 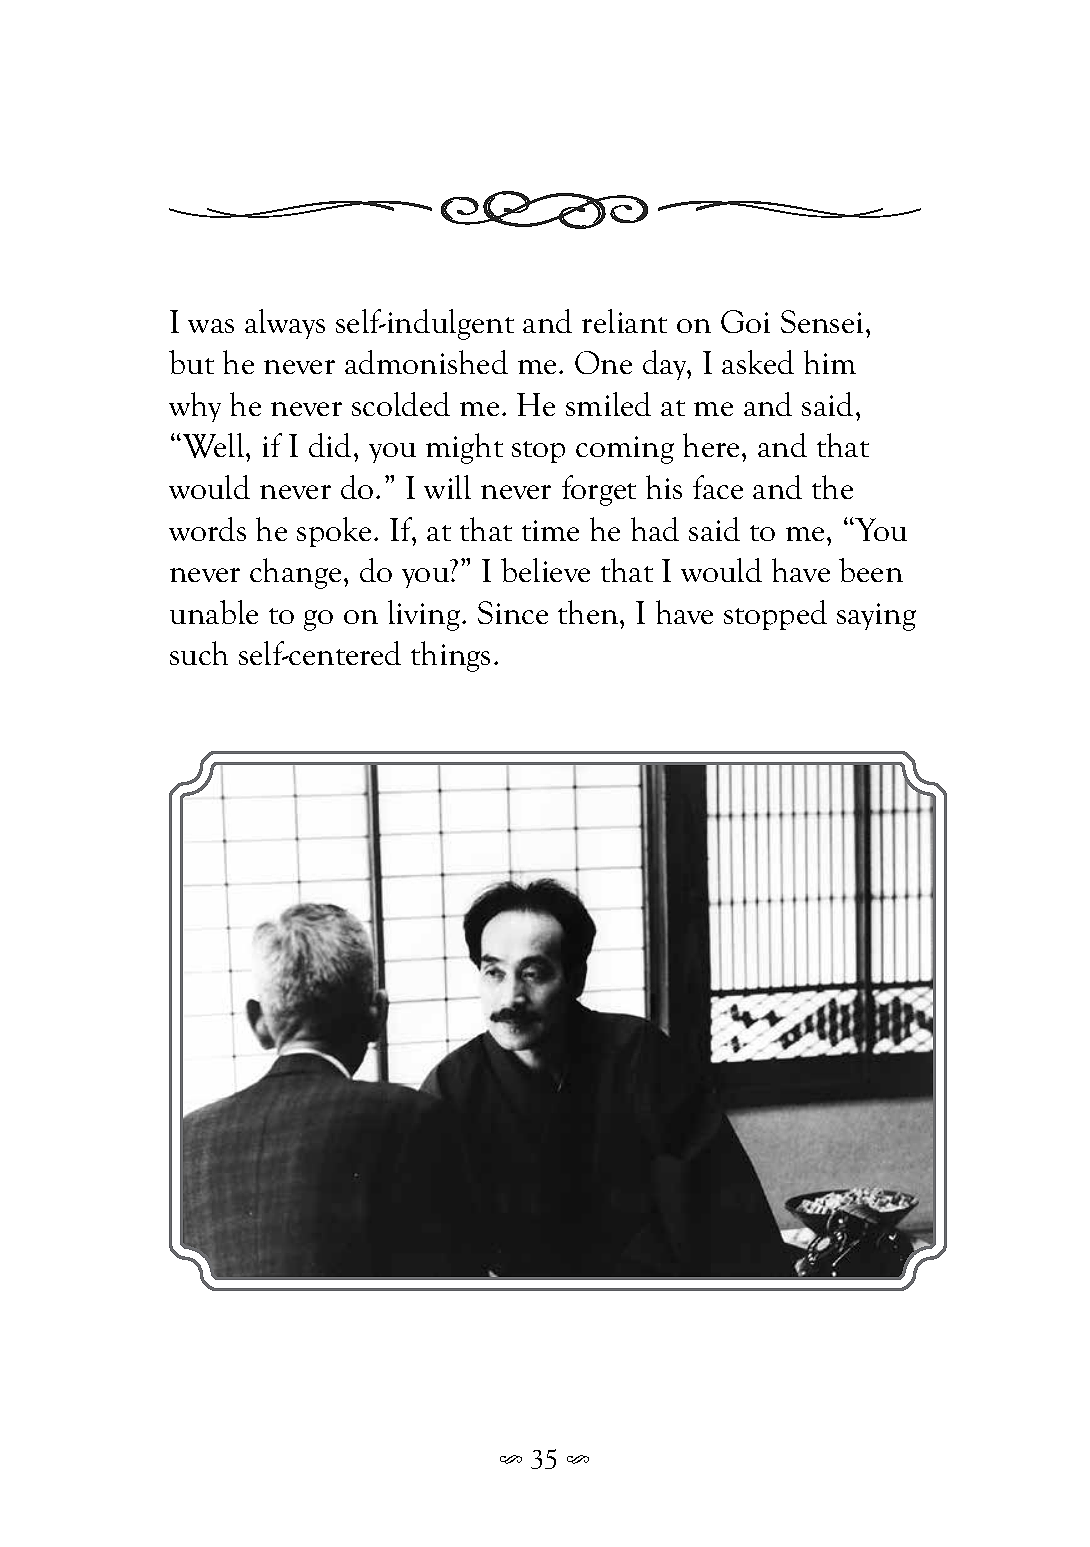 I want to click on forget, so click(x=599, y=490).
